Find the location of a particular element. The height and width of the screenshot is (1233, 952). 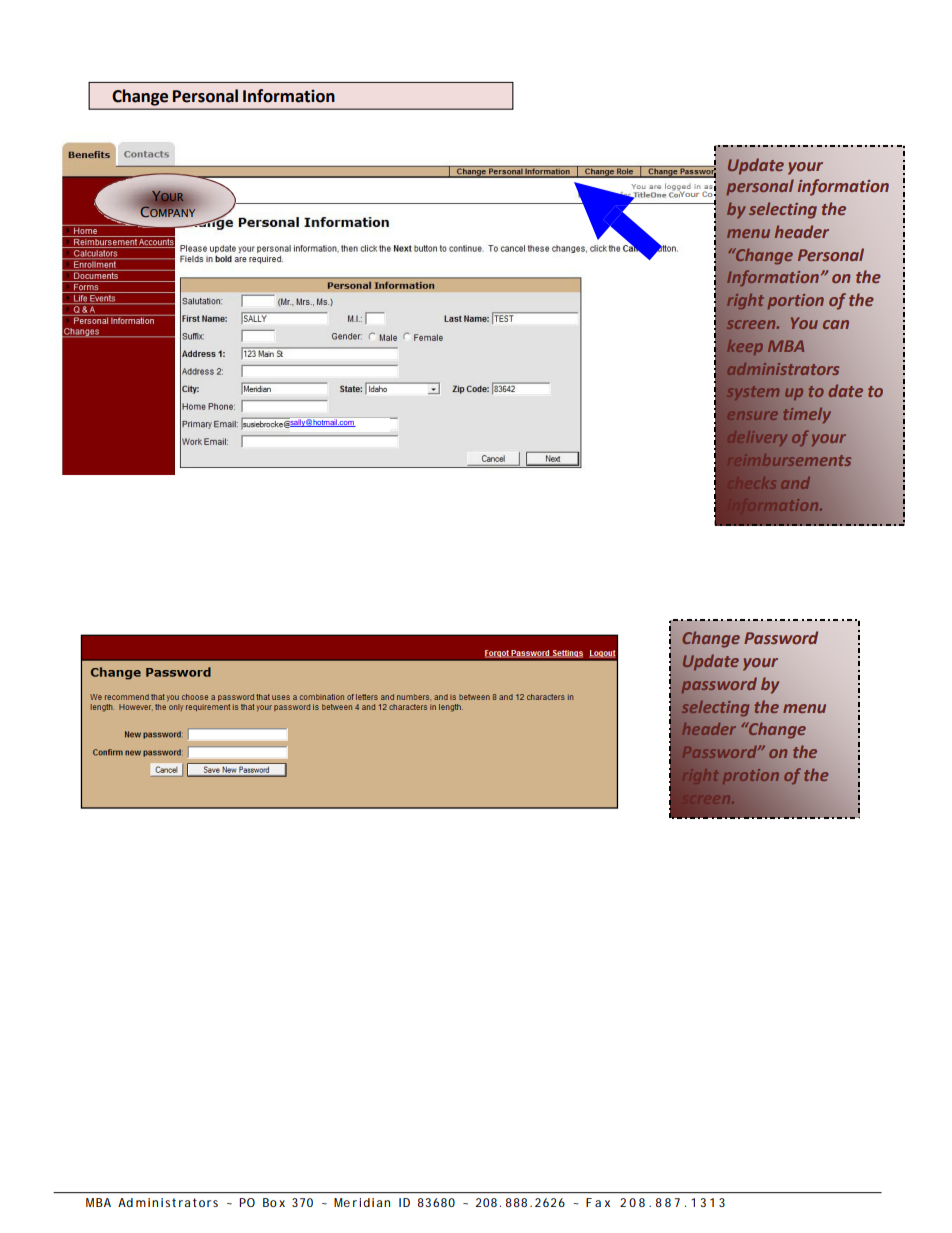

can is located at coordinates (836, 324).
